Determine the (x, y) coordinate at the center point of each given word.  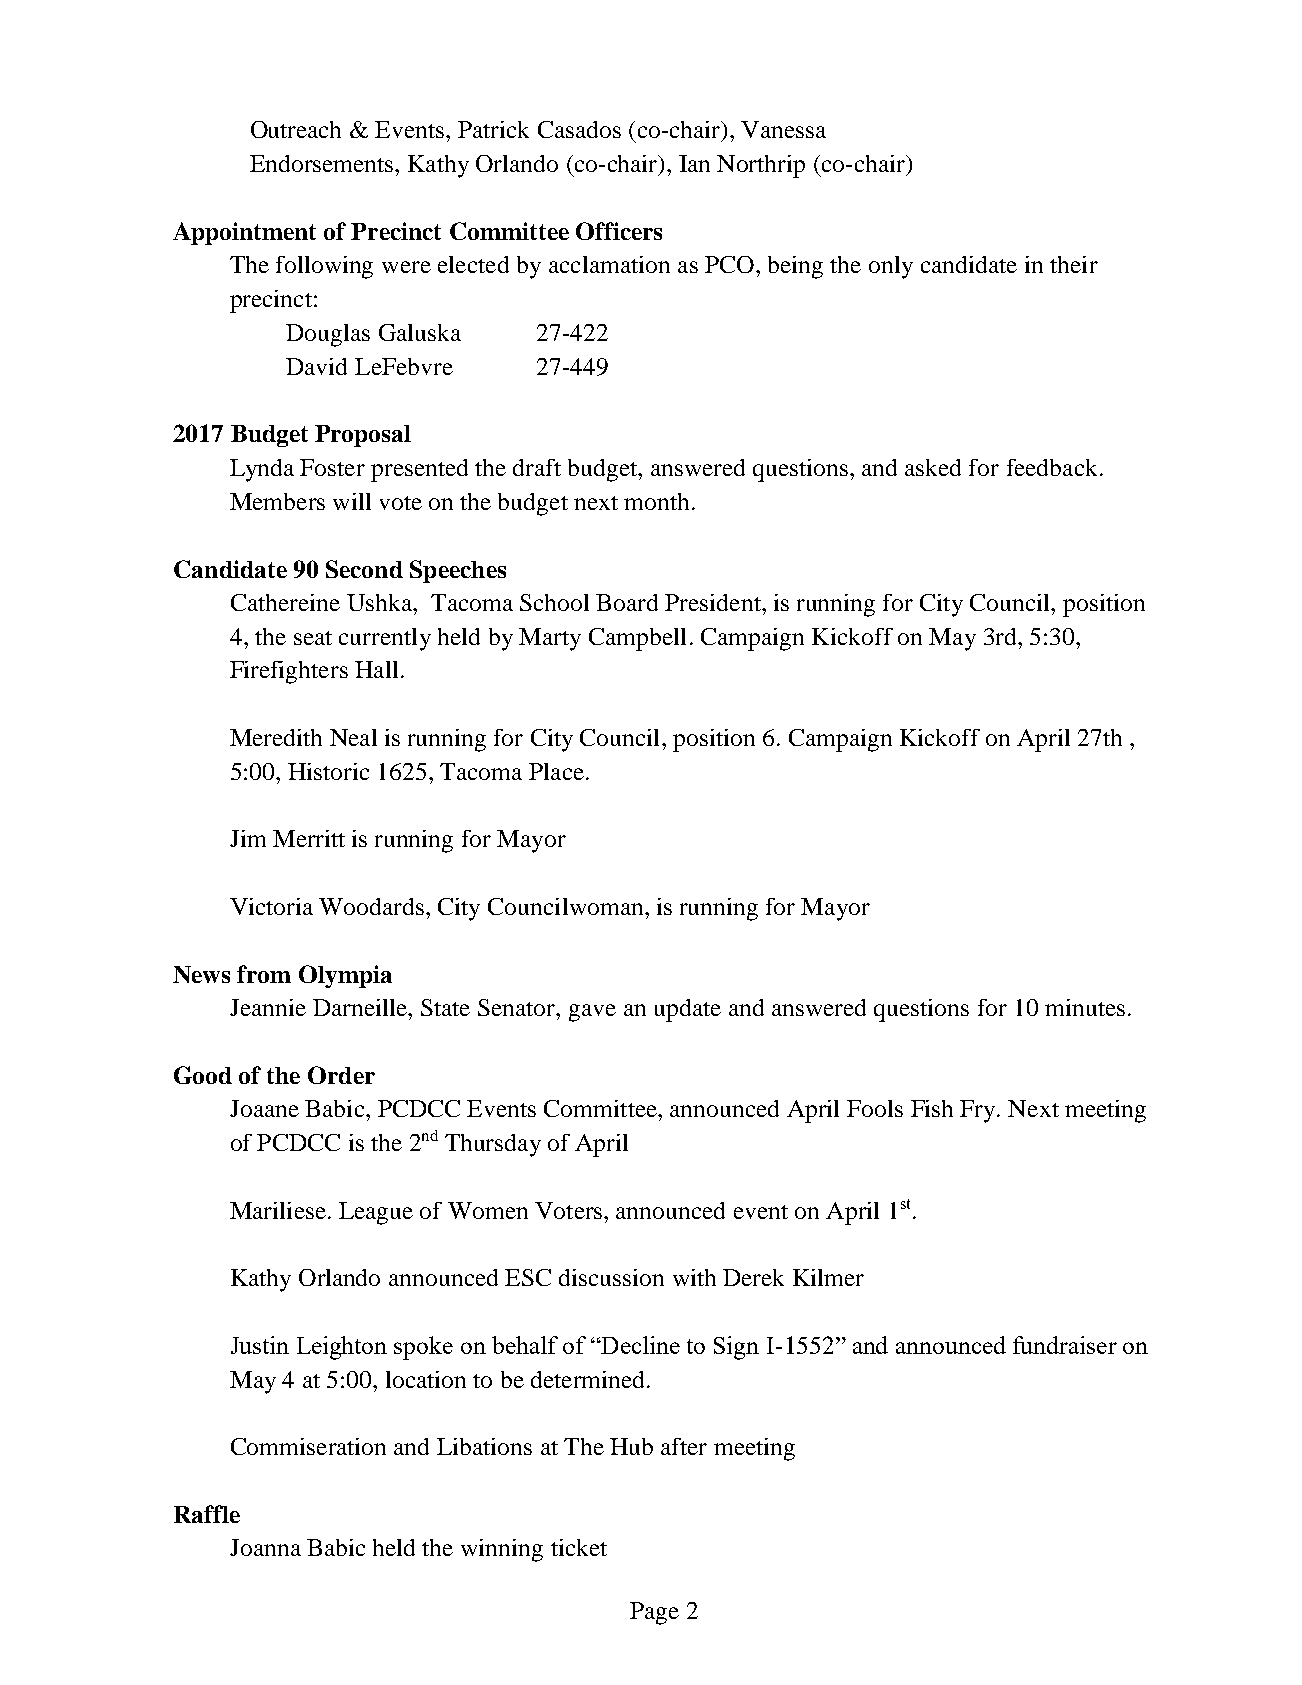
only (891, 267)
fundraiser (1065, 1345)
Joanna (265, 1547)
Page (654, 1613)
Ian (694, 163)
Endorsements (323, 163)
